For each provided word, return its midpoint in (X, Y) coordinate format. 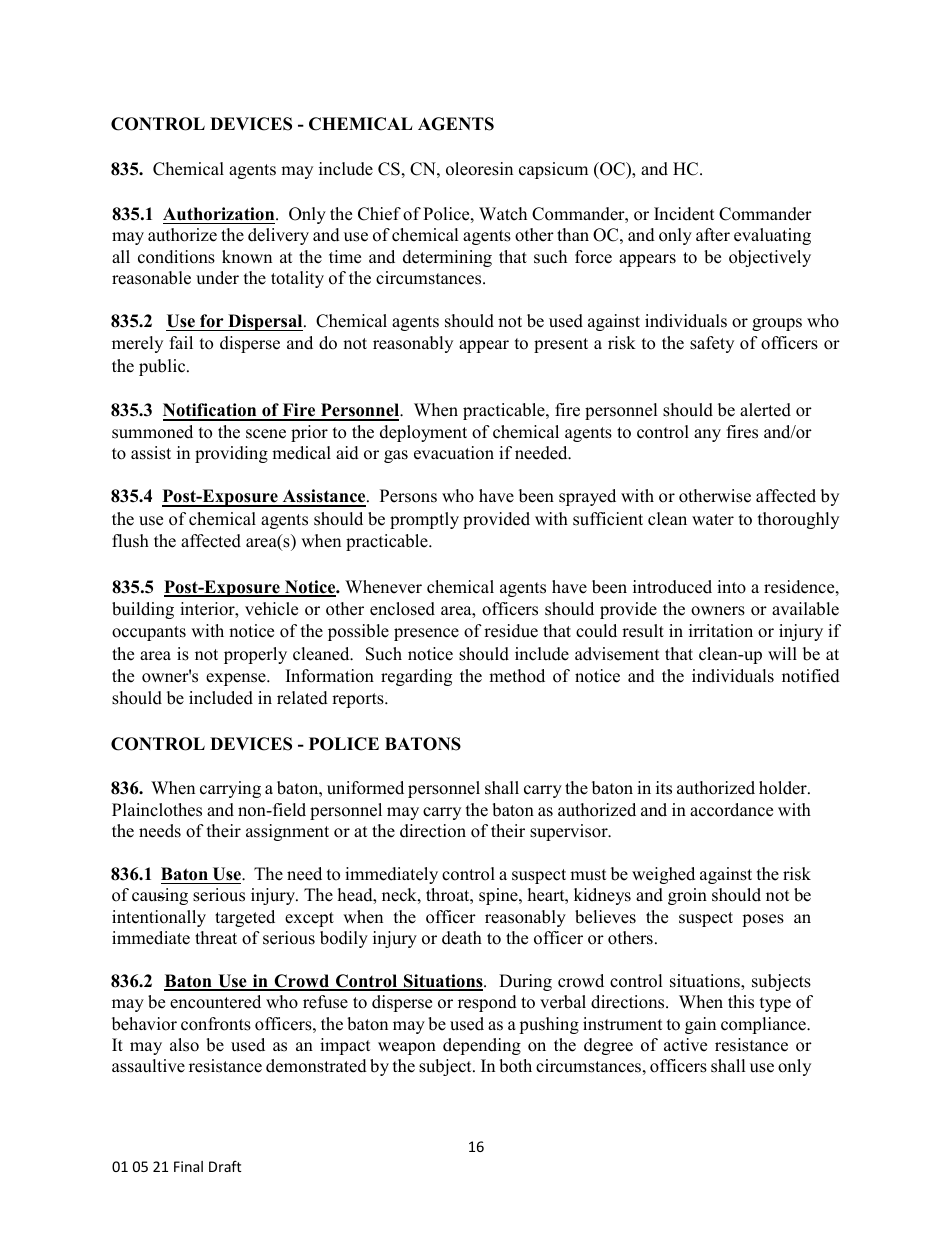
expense (237, 679)
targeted (245, 918)
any (707, 435)
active (685, 1045)
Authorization (220, 214)
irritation (721, 631)
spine (499, 896)
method (517, 676)
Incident (684, 214)
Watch (503, 214)
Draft (225, 1166)
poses (763, 920)
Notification (211, 411)
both (515, 1066)
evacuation (454, 453)
